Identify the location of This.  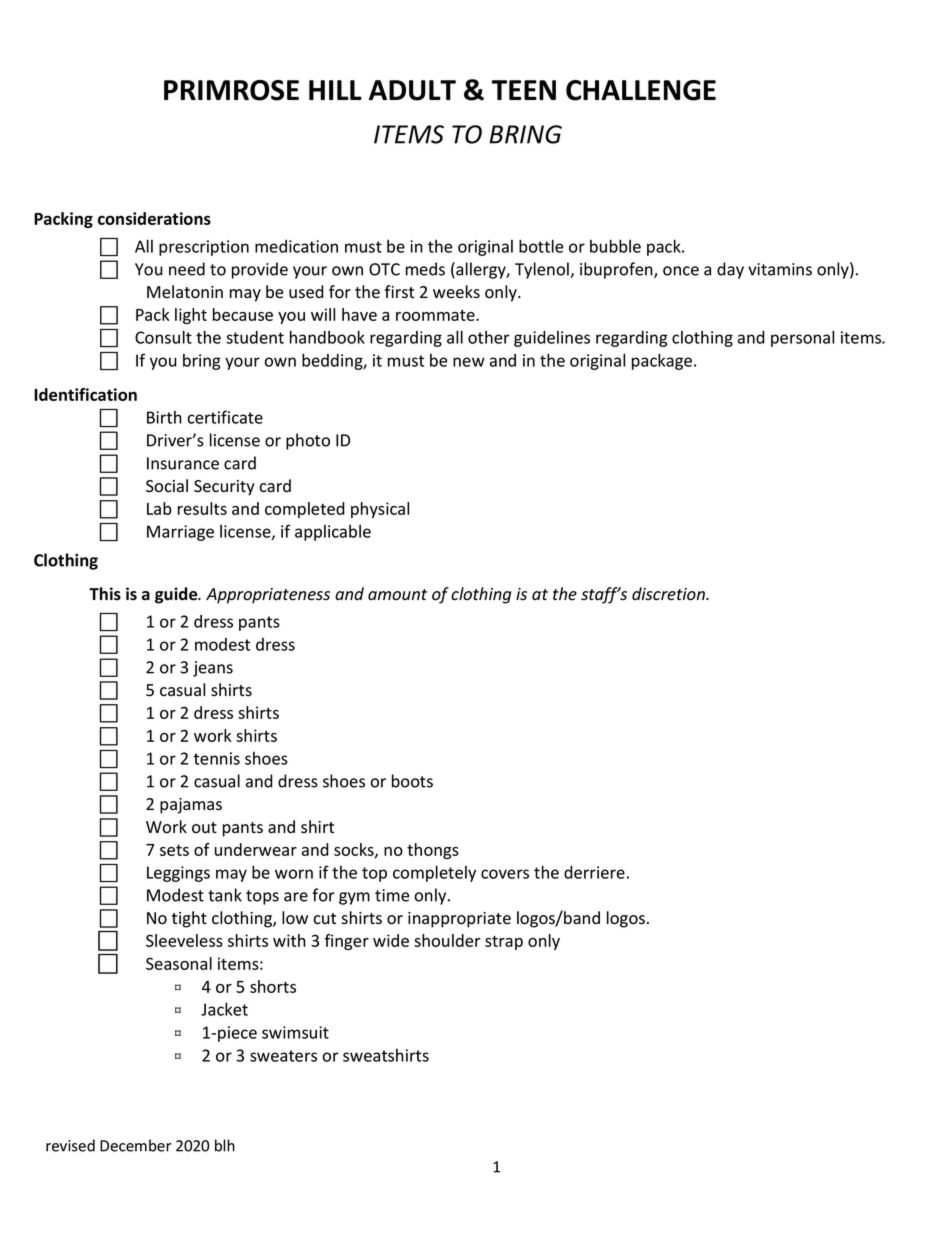
(105, 594).
